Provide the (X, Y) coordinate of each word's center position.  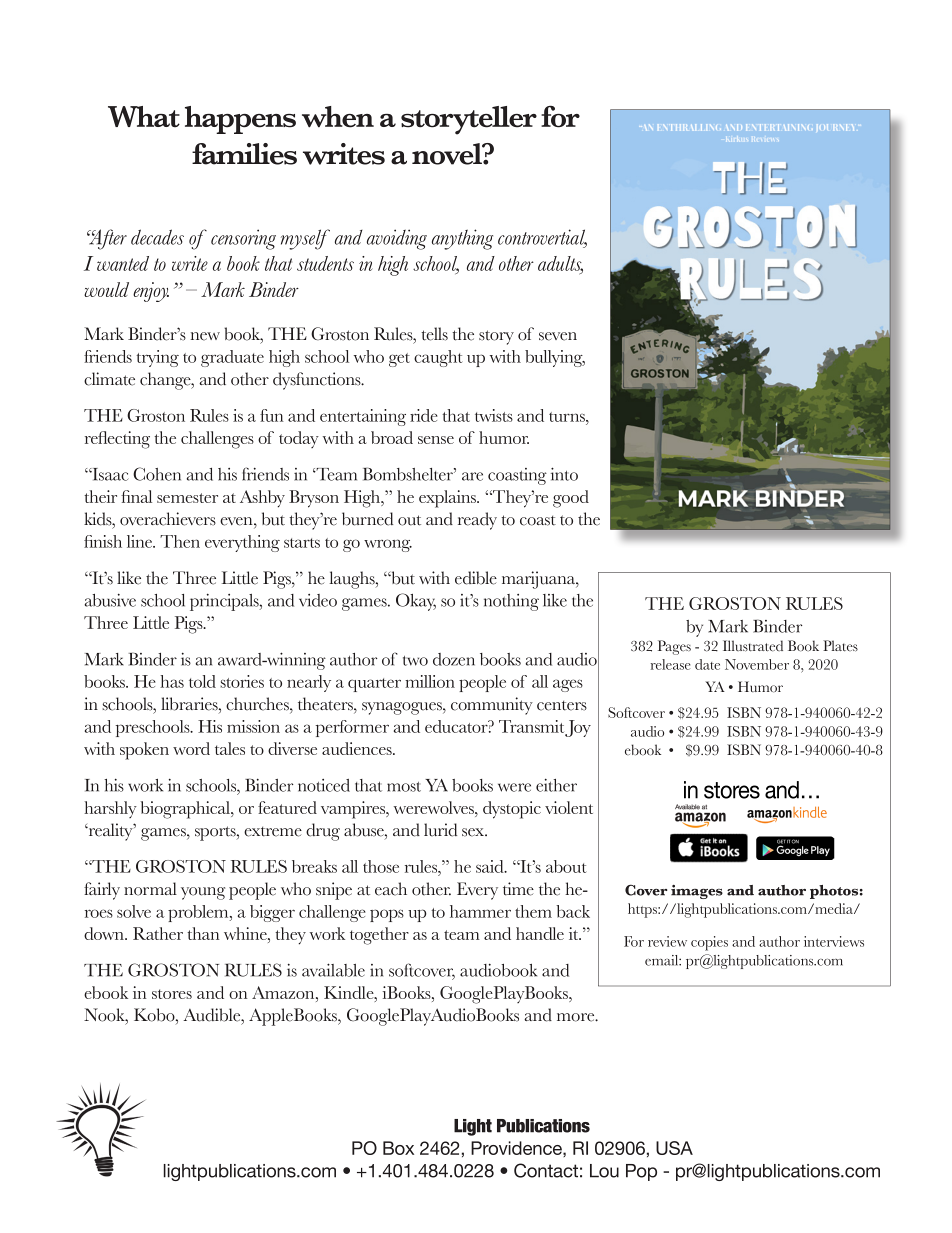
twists (494, 415)
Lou (604, 1171)
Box (398, 1148)
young (203, 893)
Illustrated (753, 646)
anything (462, 239)
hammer (480, 911)
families (244, 154)
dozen (454, 659)
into (564, 474)
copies (709, 943)
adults (560, 264)
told (202, 681)
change (166, 381)
